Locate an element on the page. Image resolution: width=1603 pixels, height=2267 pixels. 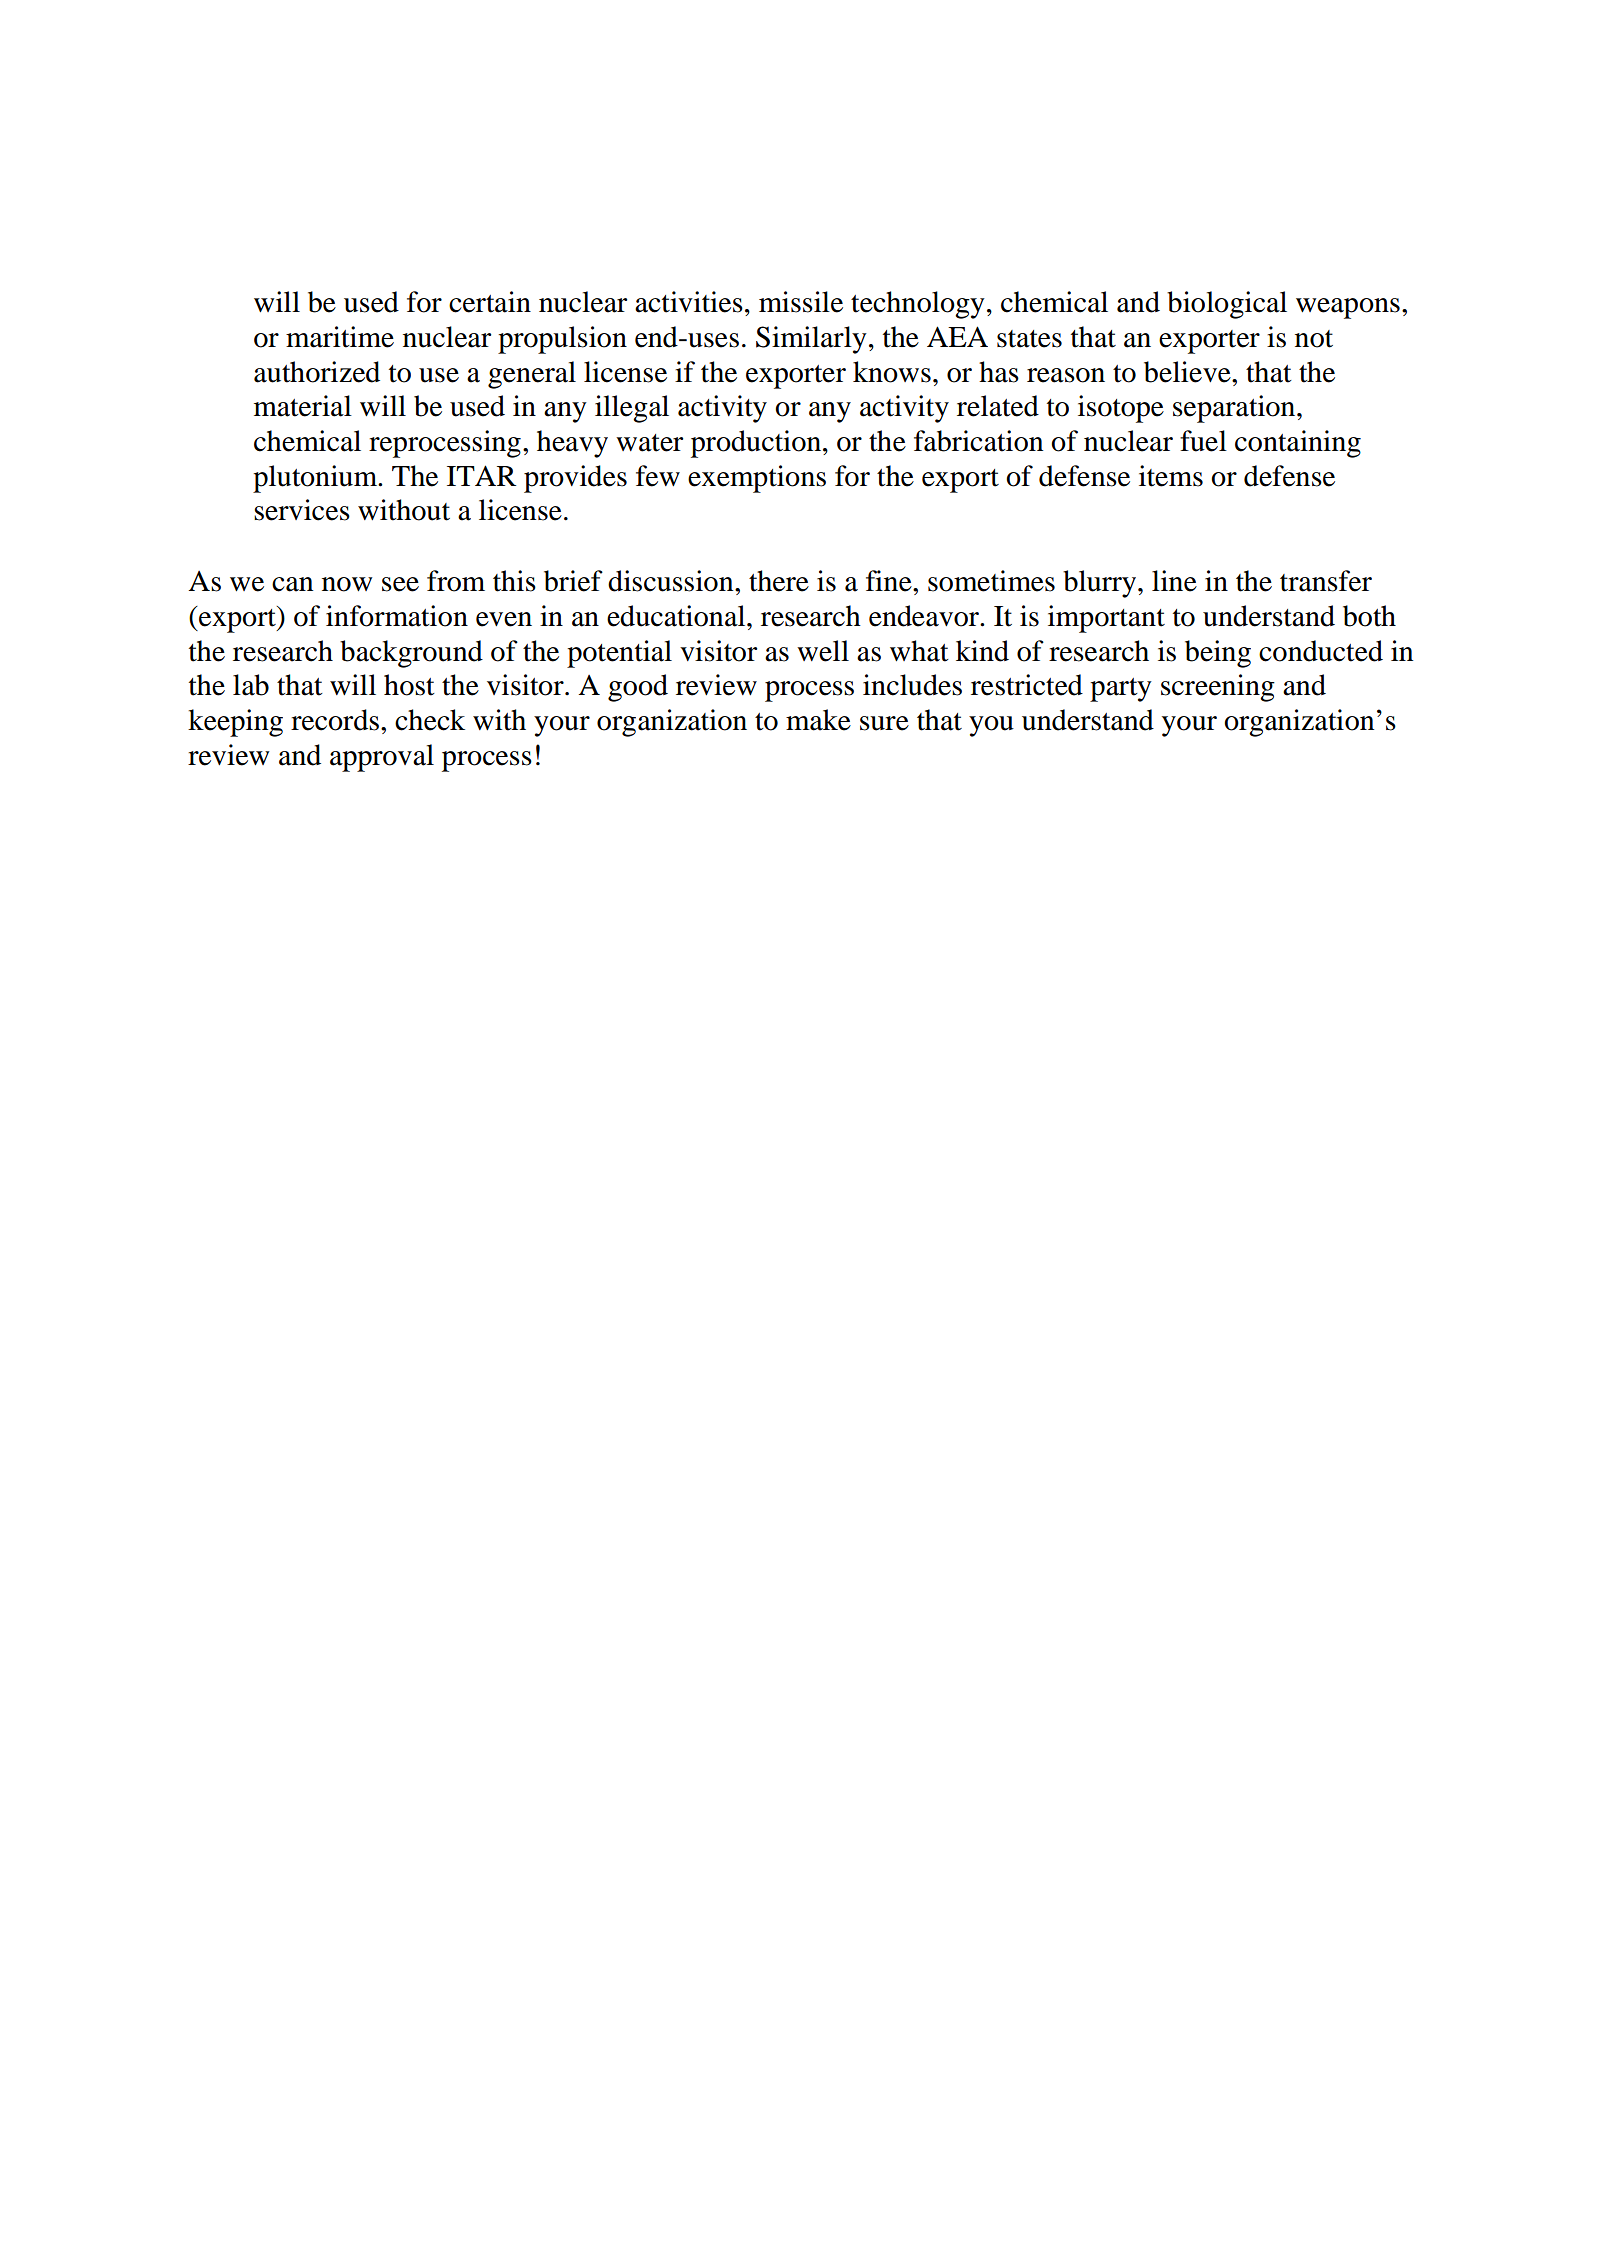
missile is located at coordinates (801, 302).
